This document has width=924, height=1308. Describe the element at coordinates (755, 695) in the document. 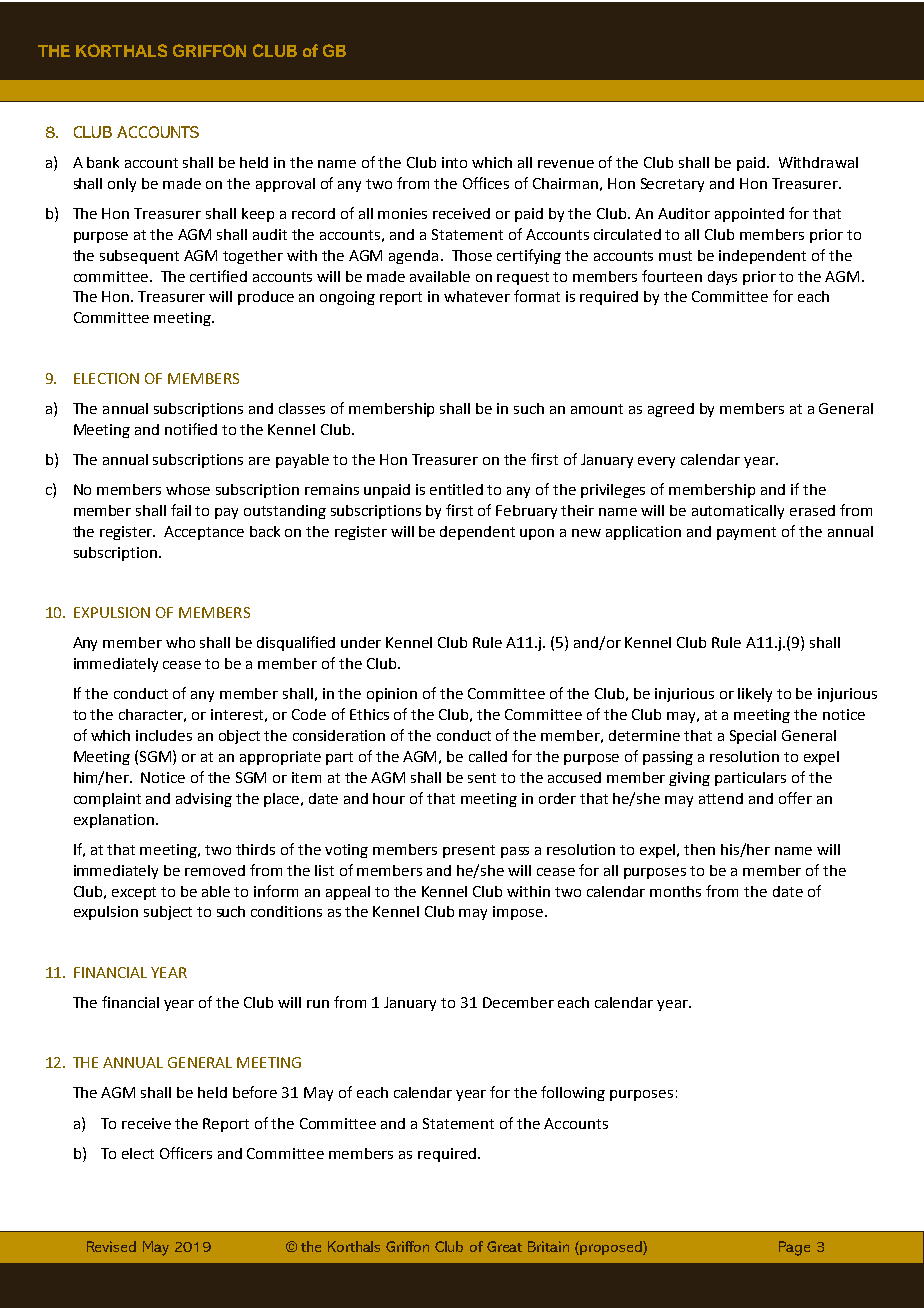

I see `likely` at that location.
